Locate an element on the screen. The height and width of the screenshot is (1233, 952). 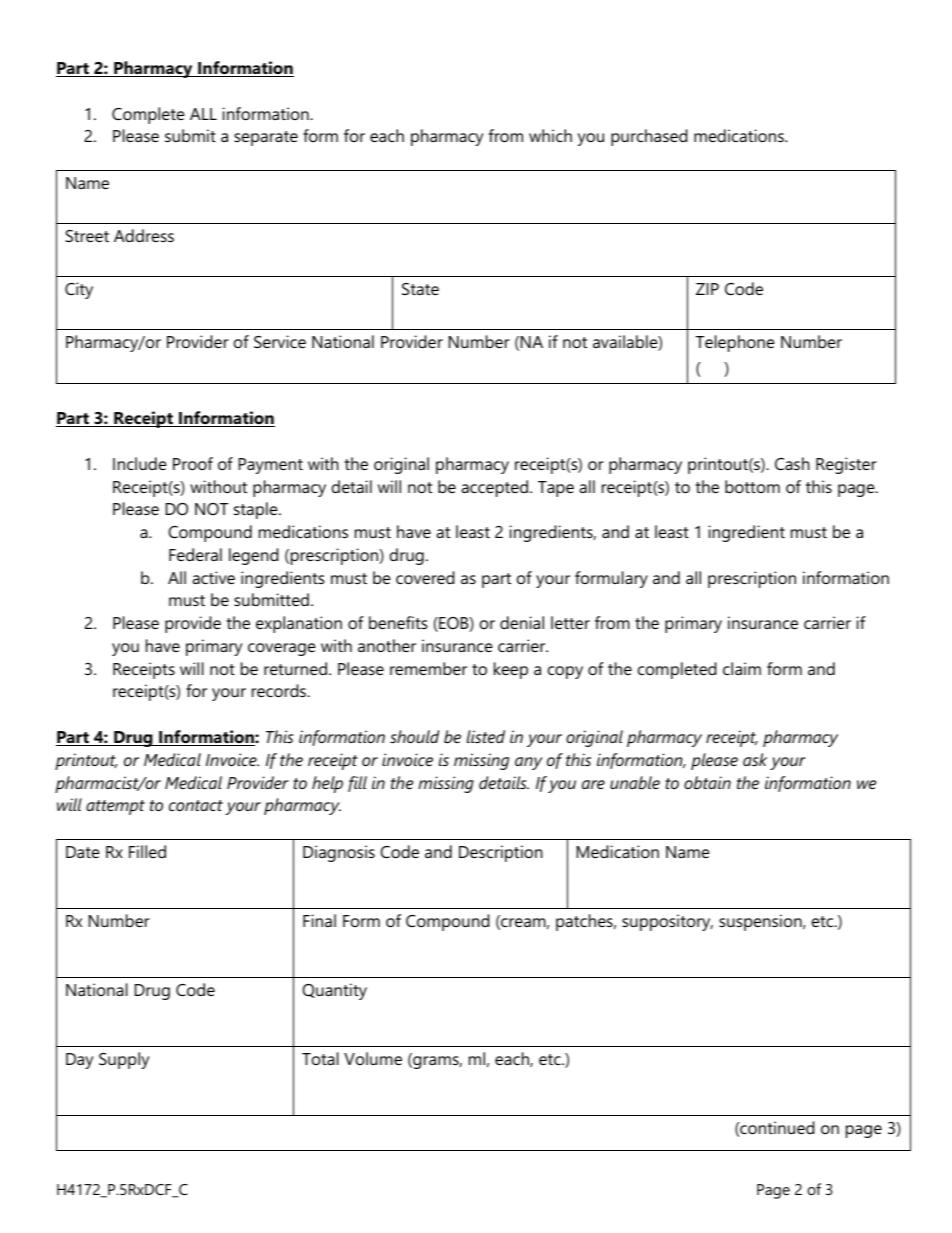
covered is located at coordinates (425, 577).
